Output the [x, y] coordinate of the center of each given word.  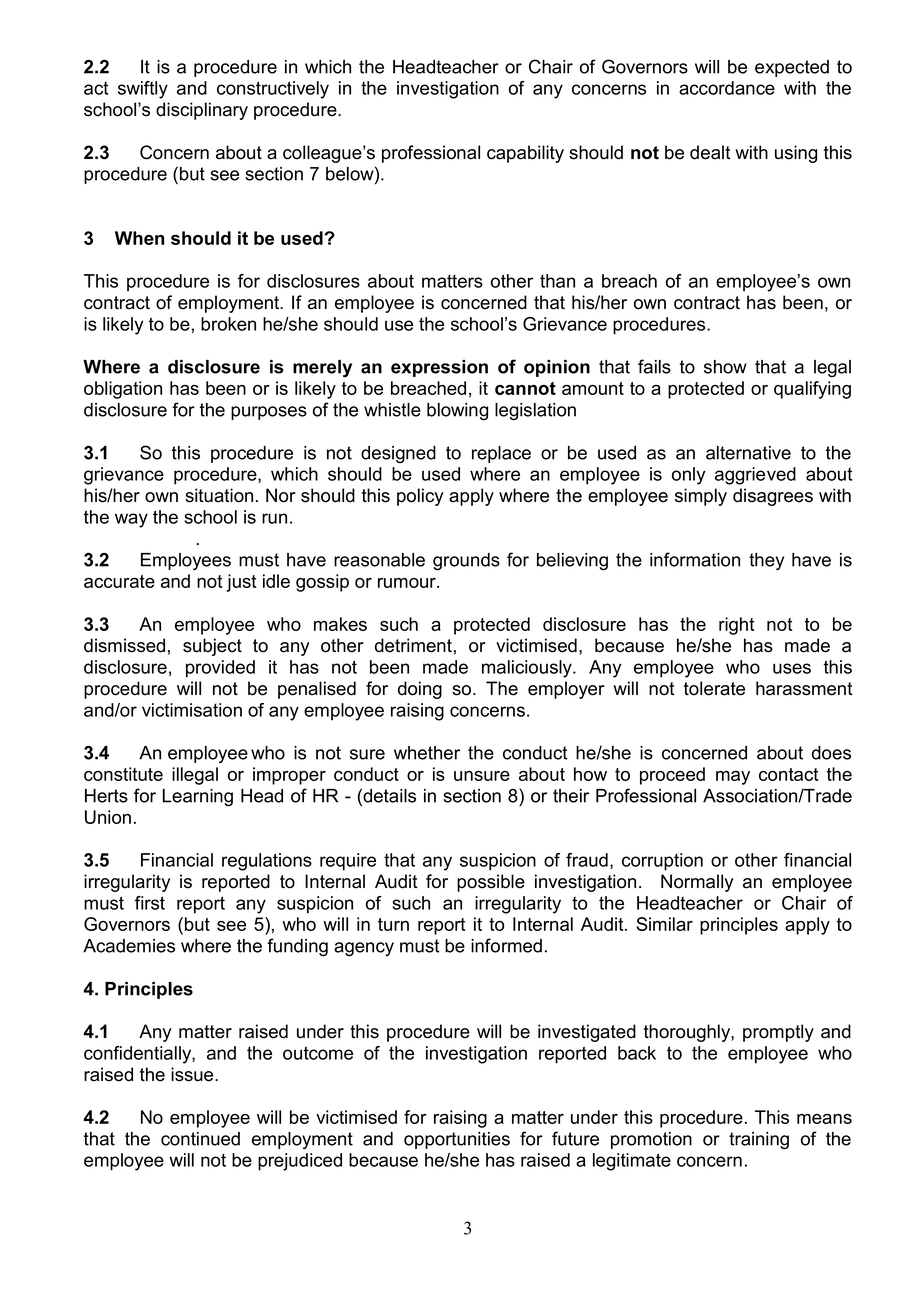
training [759, 1141]
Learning [198, 798]
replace [501, 454]
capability [525, 154]
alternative [748, 453]
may [733, 778]
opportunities [457, 1140]
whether [427, 753]
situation [219, 495]
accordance [727, 88]
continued [200, 1139]
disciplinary [202, 111]
